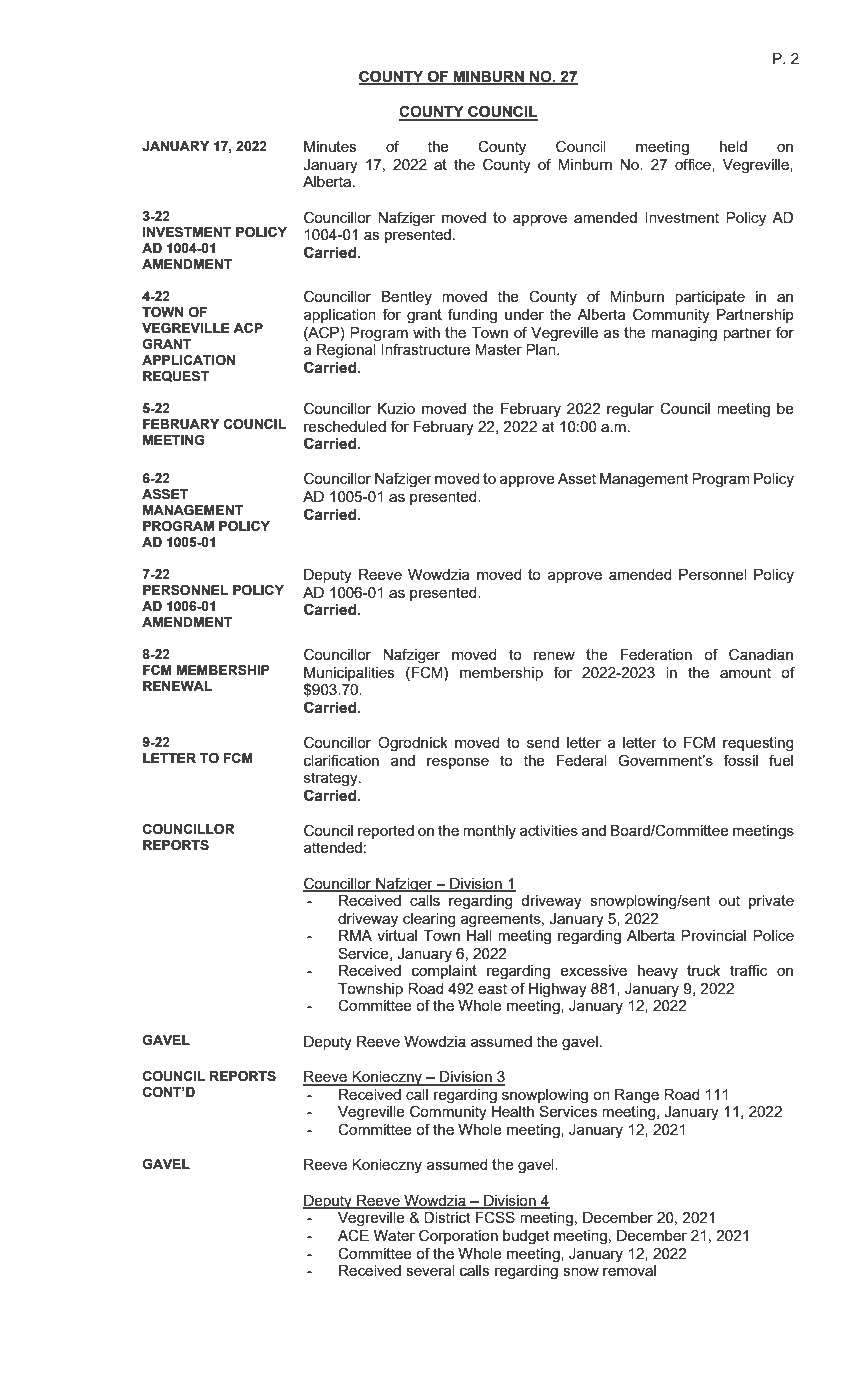 The width and height of the screenshot is (849, 1400). What do you see at coordinates (748, 970) in the screenshot?
I see `traffic` at bounding box center [748, 970].
